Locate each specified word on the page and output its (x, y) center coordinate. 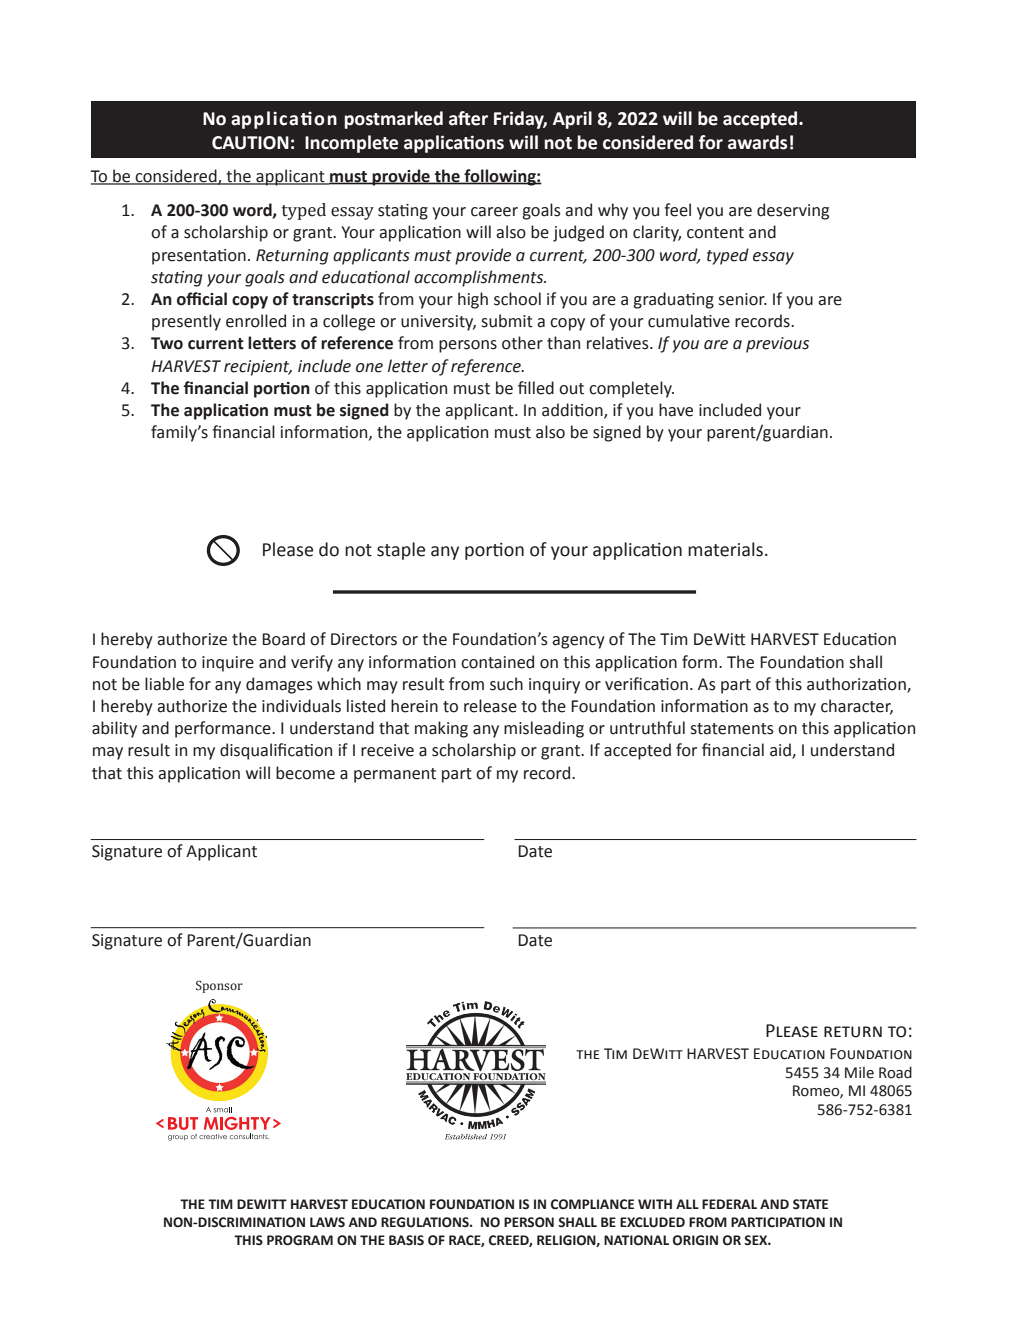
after (468, 118)
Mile (859, 1072)
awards (757, 142)
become (305, 773)
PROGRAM (300, 1240)
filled (536, 388)
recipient (258, 368)
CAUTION (250, 143)
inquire (228, 664)
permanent (395, 775)
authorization (857, 684)
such (506, 684)
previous (777, 345)
